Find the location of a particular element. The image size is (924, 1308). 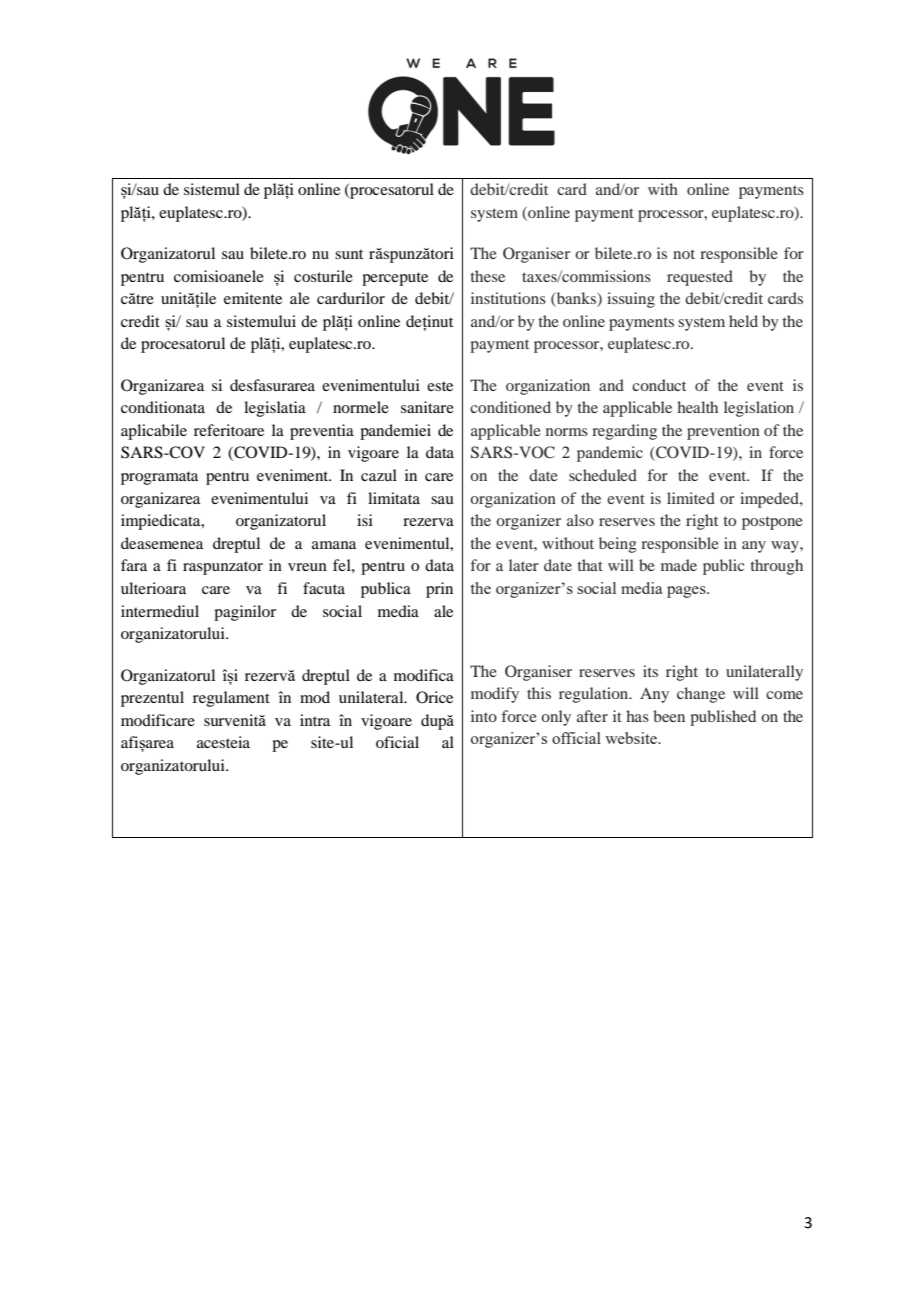

norms is located at coordinates (567, 432).
